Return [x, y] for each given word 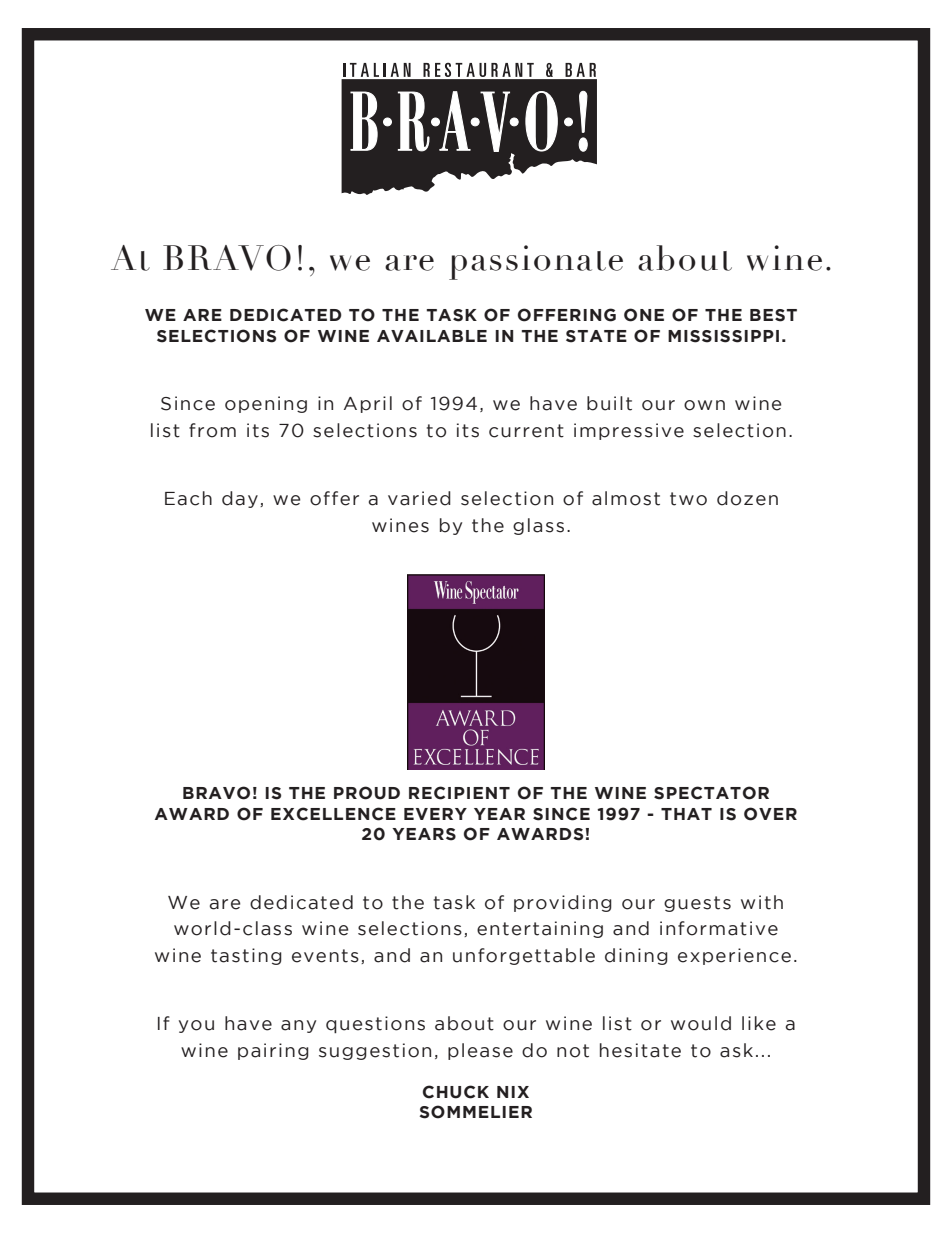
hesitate [640, 1050]
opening [266, 404]
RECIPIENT [459, 793]
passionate [536, 262]
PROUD [367, 793]
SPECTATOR [711, 793]
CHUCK [456, 1092]
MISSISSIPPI [723, 336]
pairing [273, 1051]
